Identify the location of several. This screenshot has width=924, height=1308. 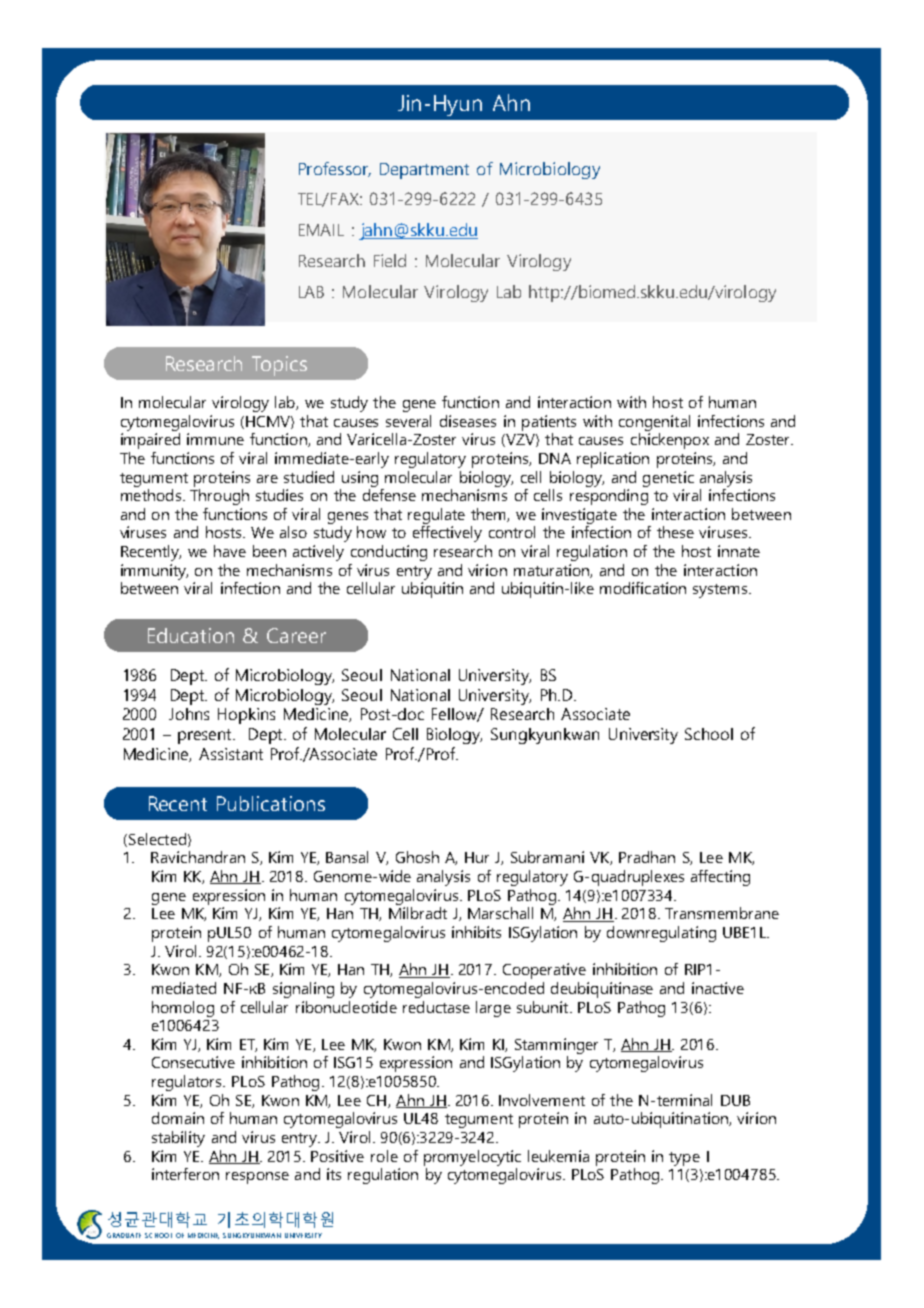
(408, 421).
